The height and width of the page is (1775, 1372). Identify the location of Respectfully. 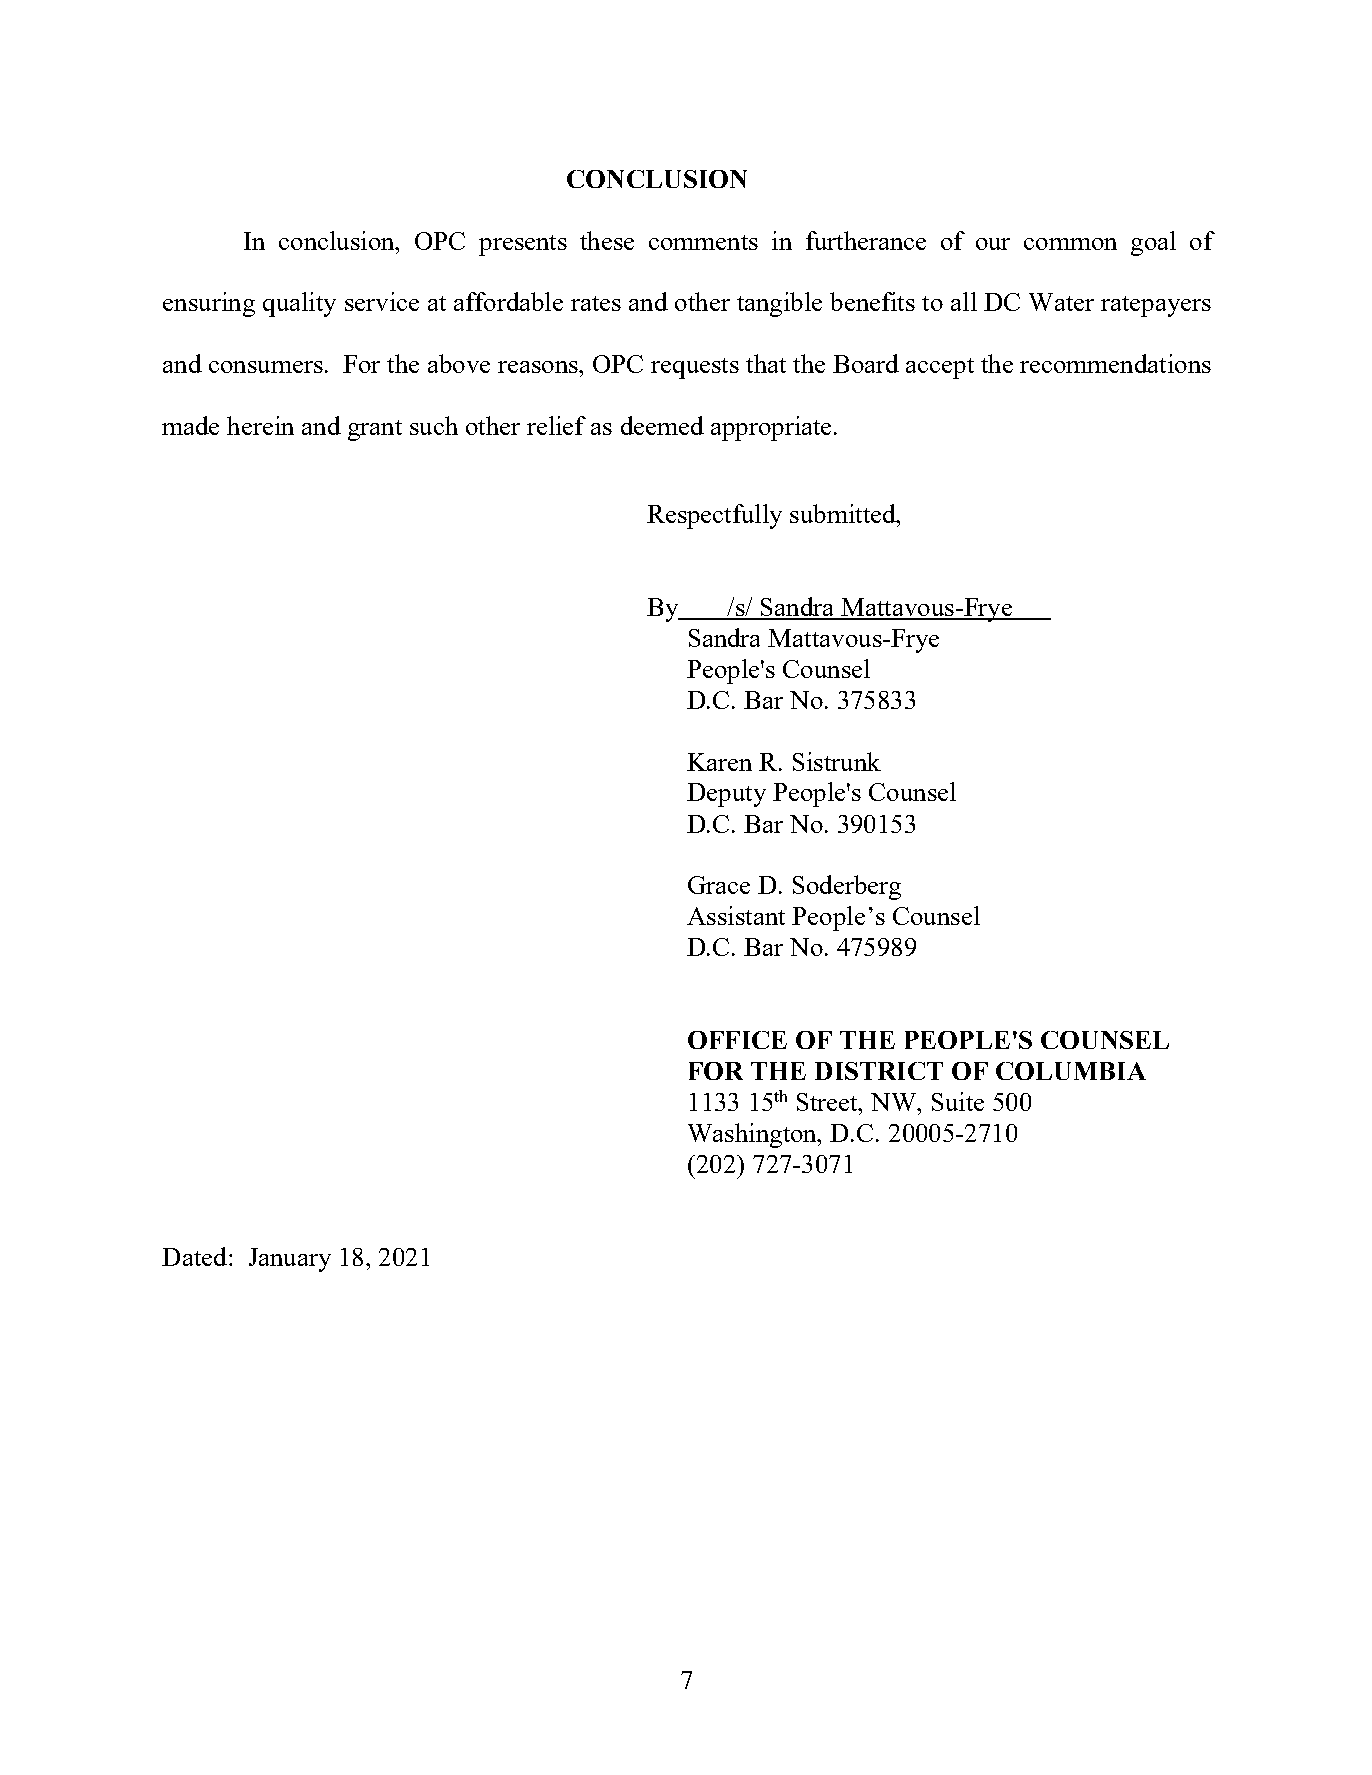
(714, 516).
